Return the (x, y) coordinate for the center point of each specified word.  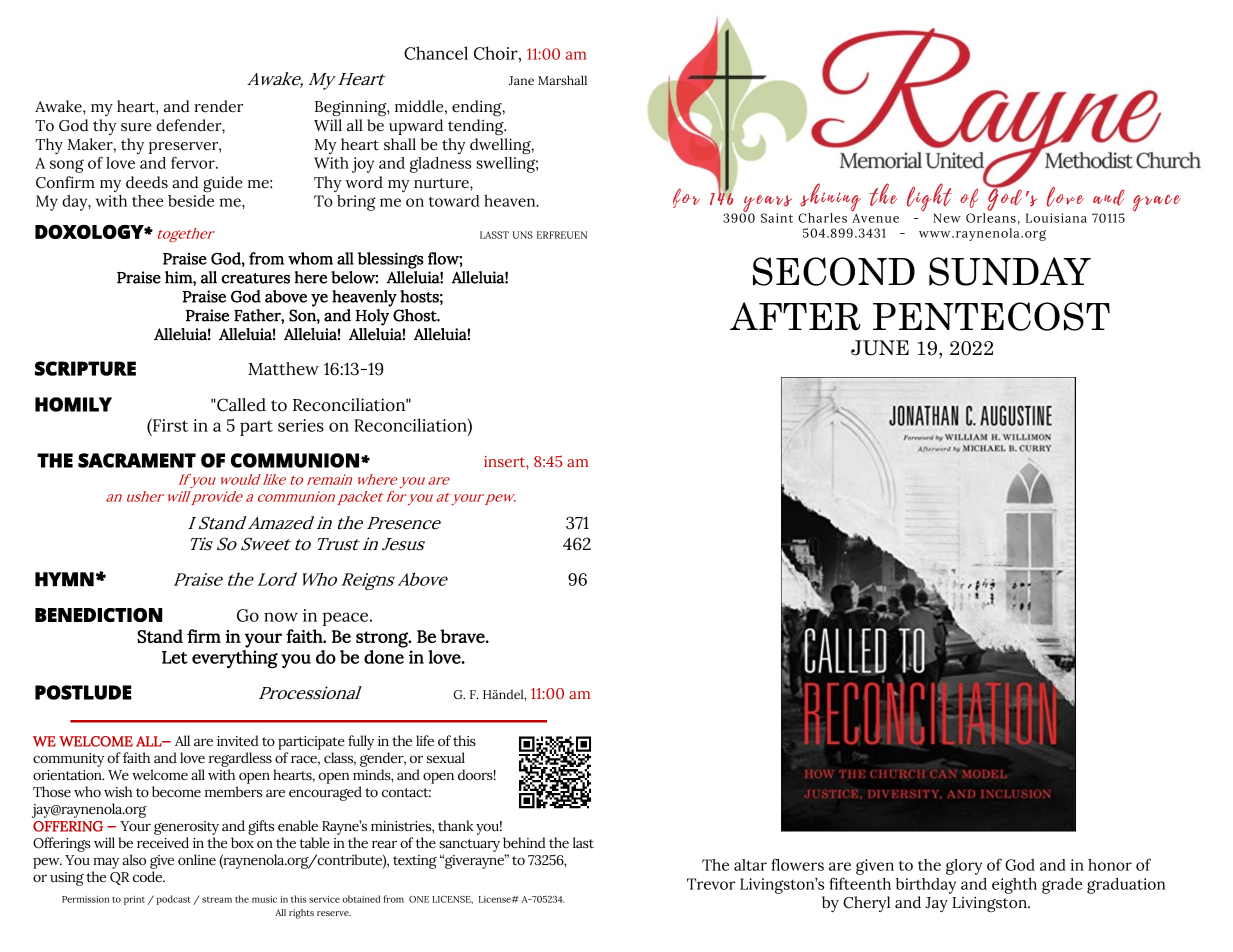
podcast (174, 900)
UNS (523, 235)
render (218, 106)
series (301, 425)
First (169, 425)
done (384, 657)
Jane (521, 80)
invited (238, 741)
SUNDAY (1010, 271)
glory (964, 867)
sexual (446, 758)
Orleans (991, 216)
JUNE (880, 348)
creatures (255, 278)
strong (383, 639)
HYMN (64, 579)
